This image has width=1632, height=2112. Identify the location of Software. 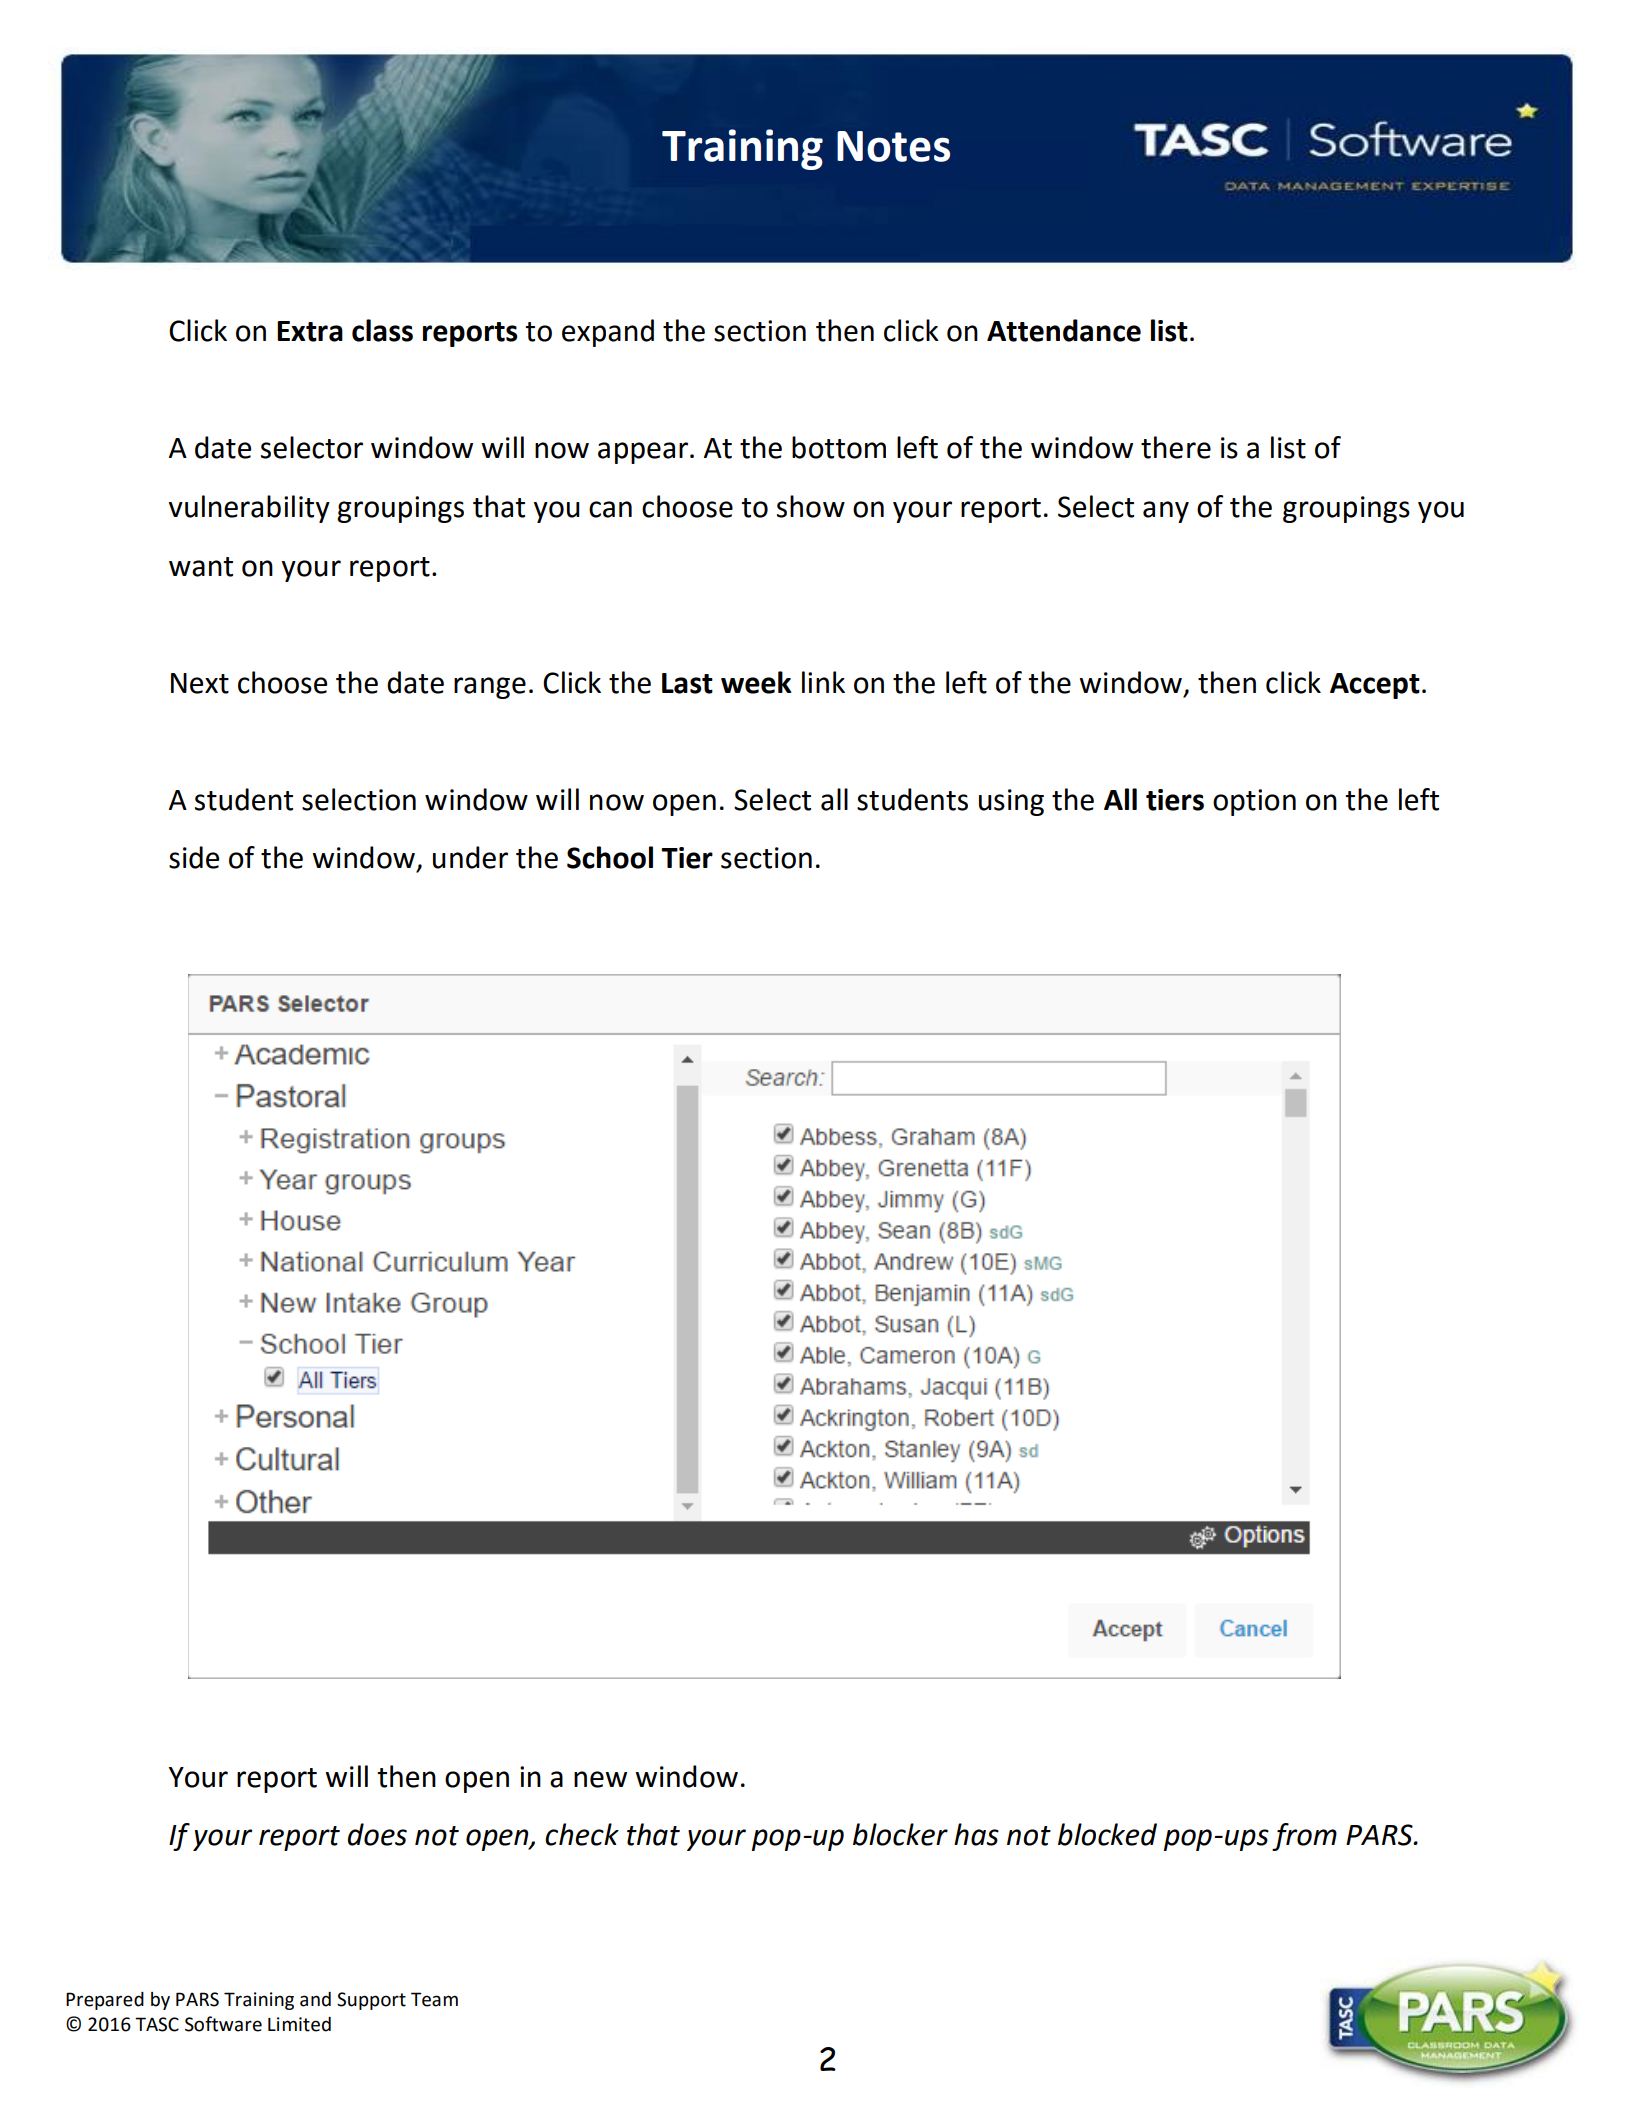
(223, 2024).
